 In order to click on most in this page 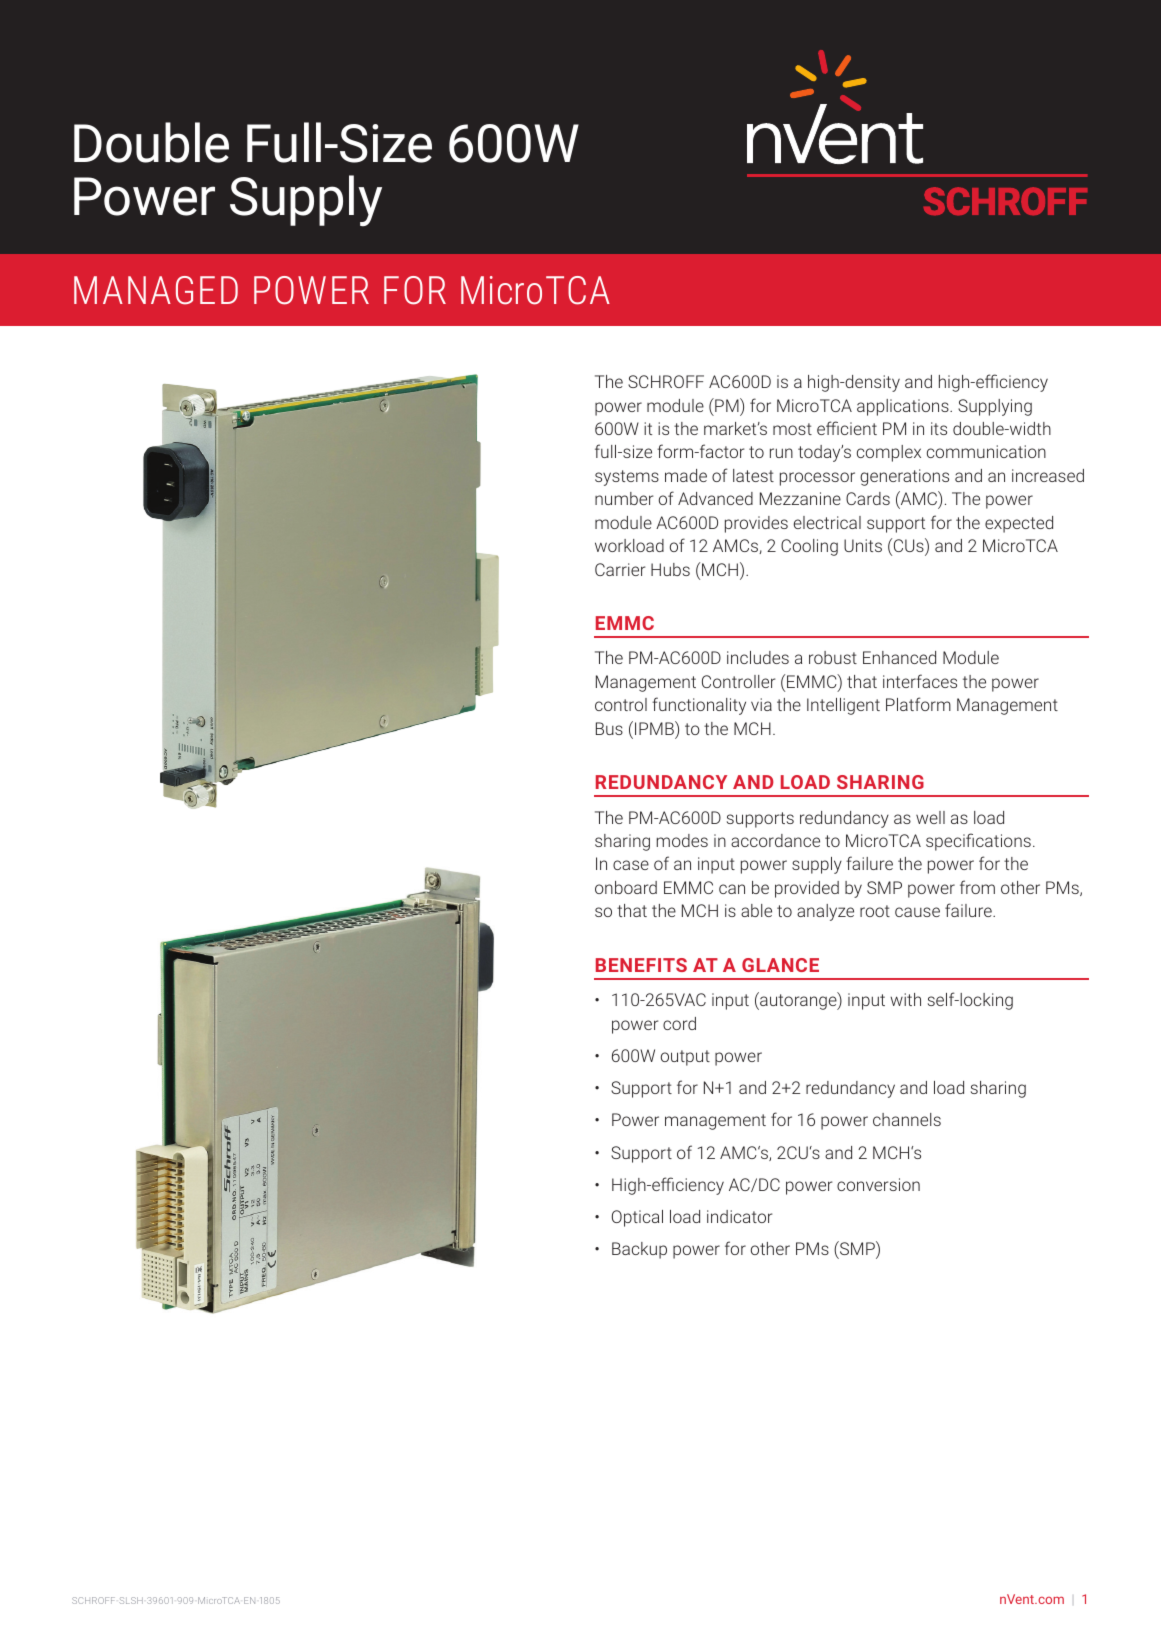, I will do `click(792, 429)`.
